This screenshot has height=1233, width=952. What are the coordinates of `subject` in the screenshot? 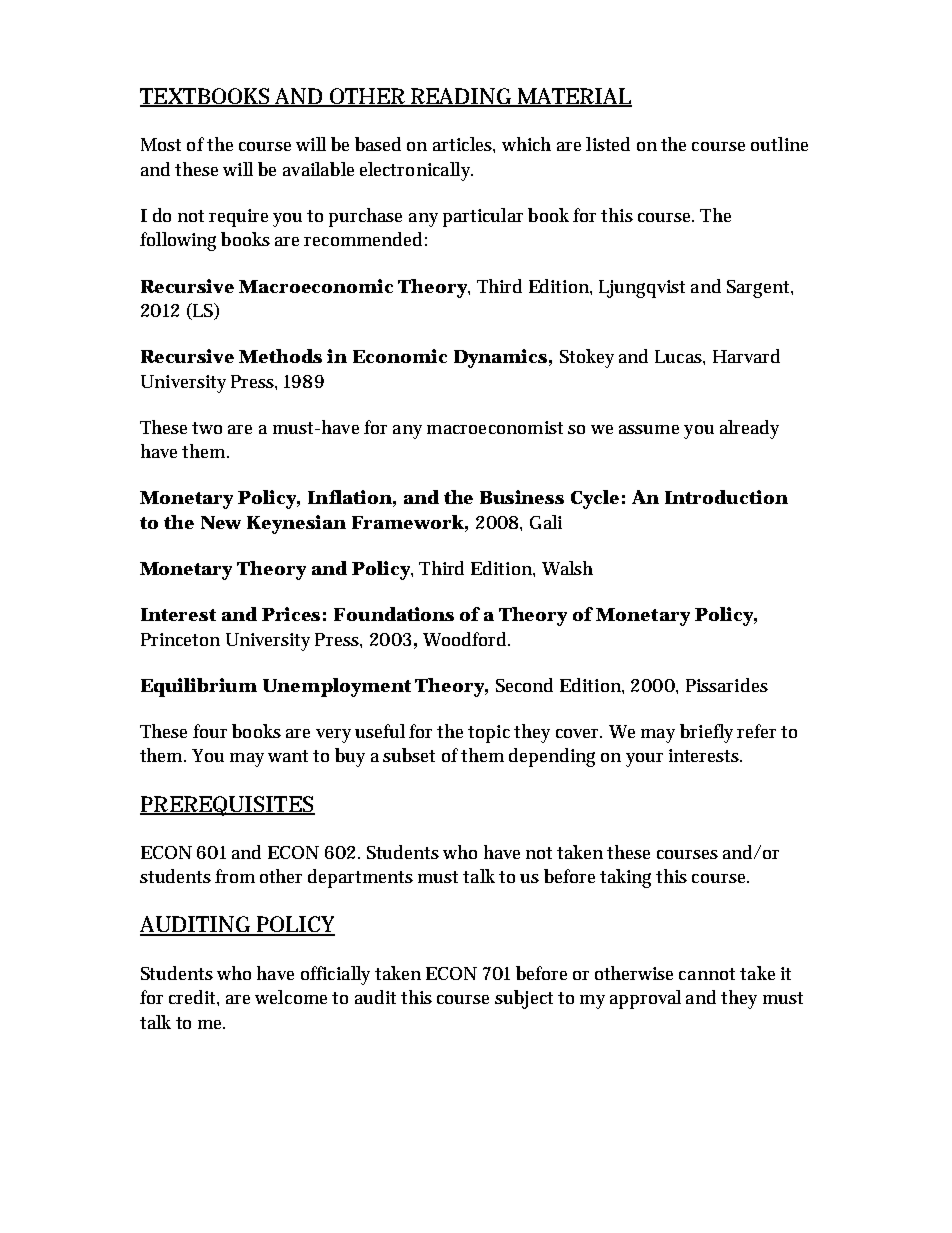 It's located at (524, 999).
